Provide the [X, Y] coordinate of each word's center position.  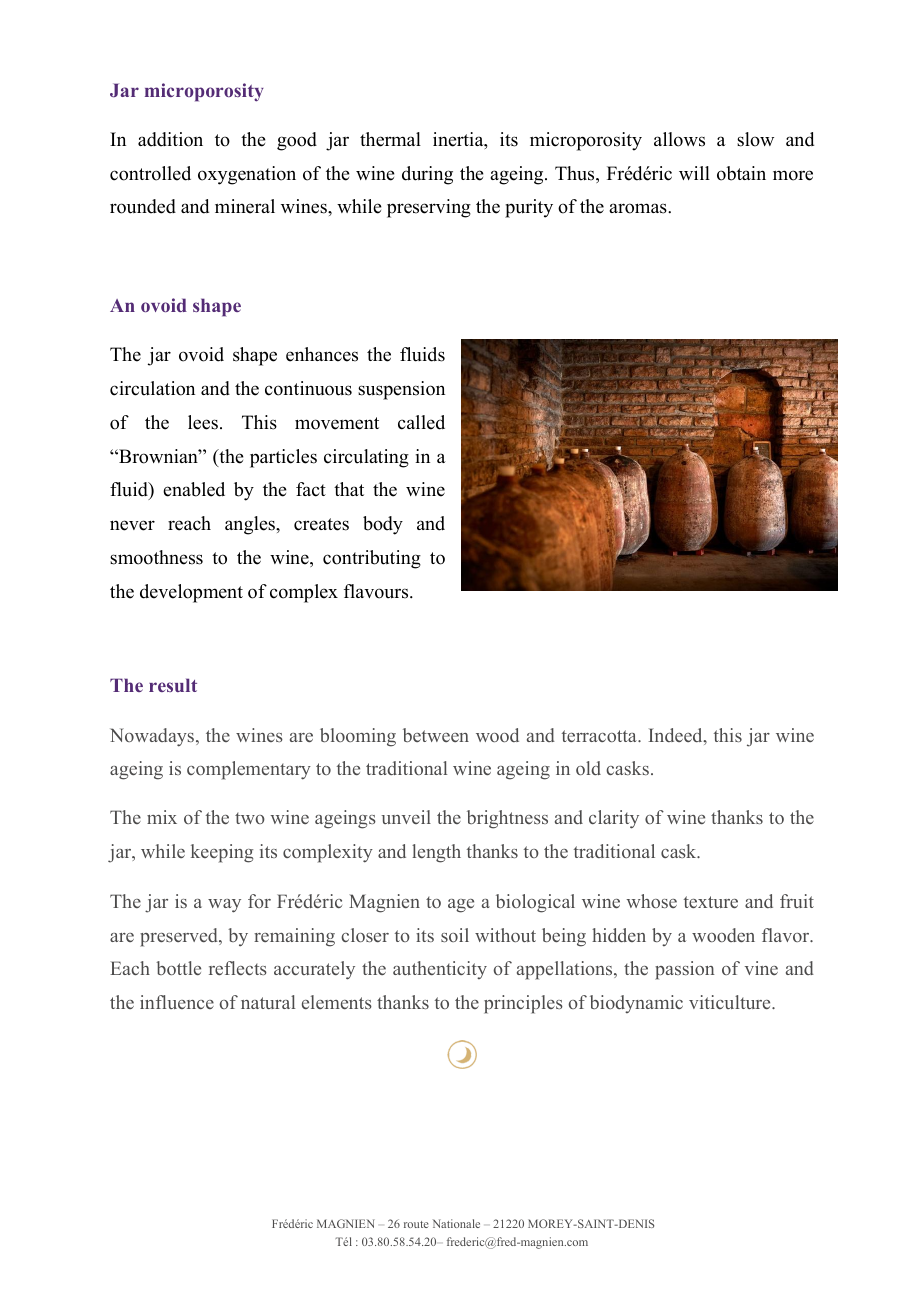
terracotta [600, 736]
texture [711, 902]
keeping [222, 853]
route [416, 1224]
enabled [194, 489]
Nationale [456, 1223]
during [427, 175]
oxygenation [247, 175]
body [383, 525]
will [694, 173]
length [436, 853]
